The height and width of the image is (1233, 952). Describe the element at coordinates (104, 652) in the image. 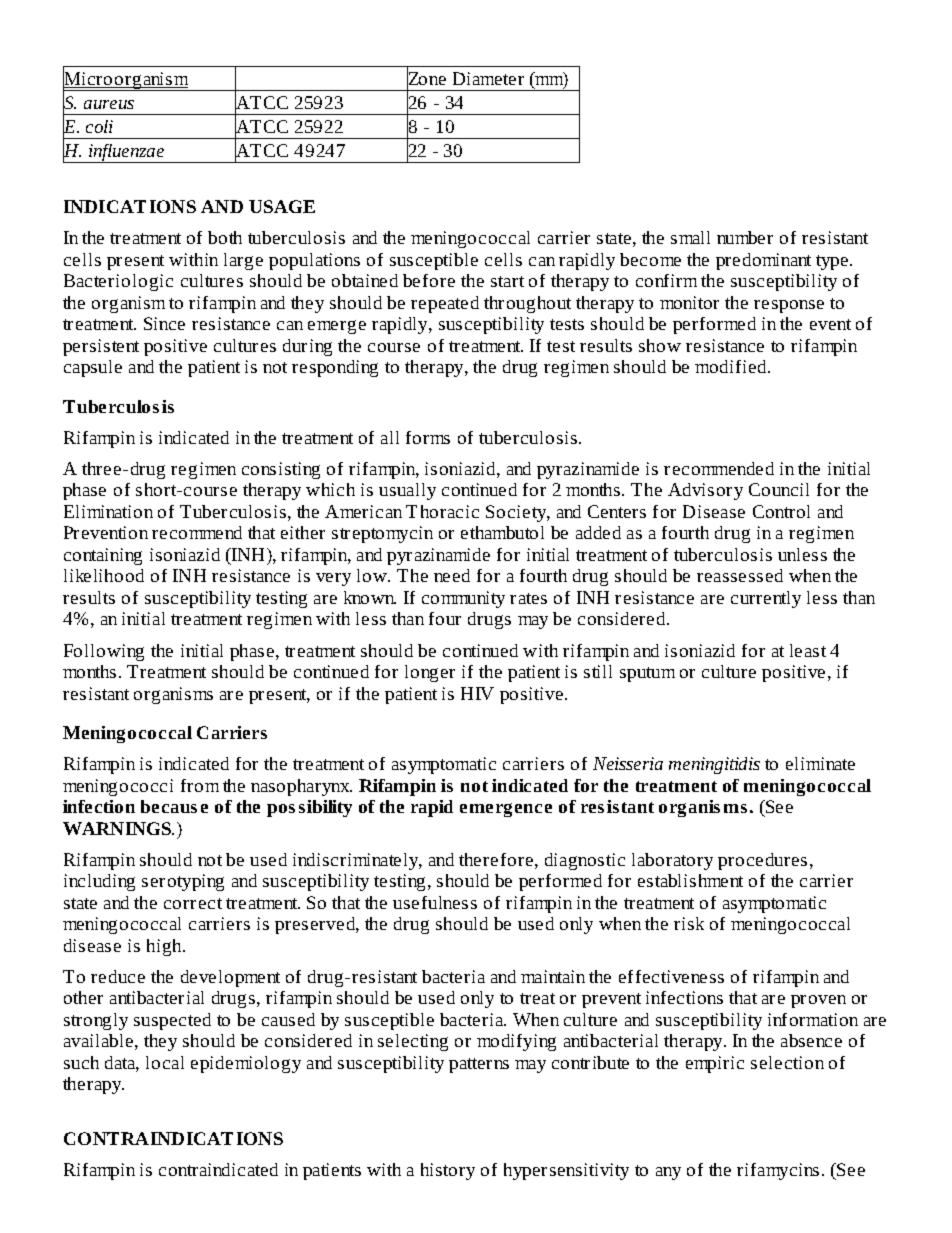

I see `Following` at that location.
